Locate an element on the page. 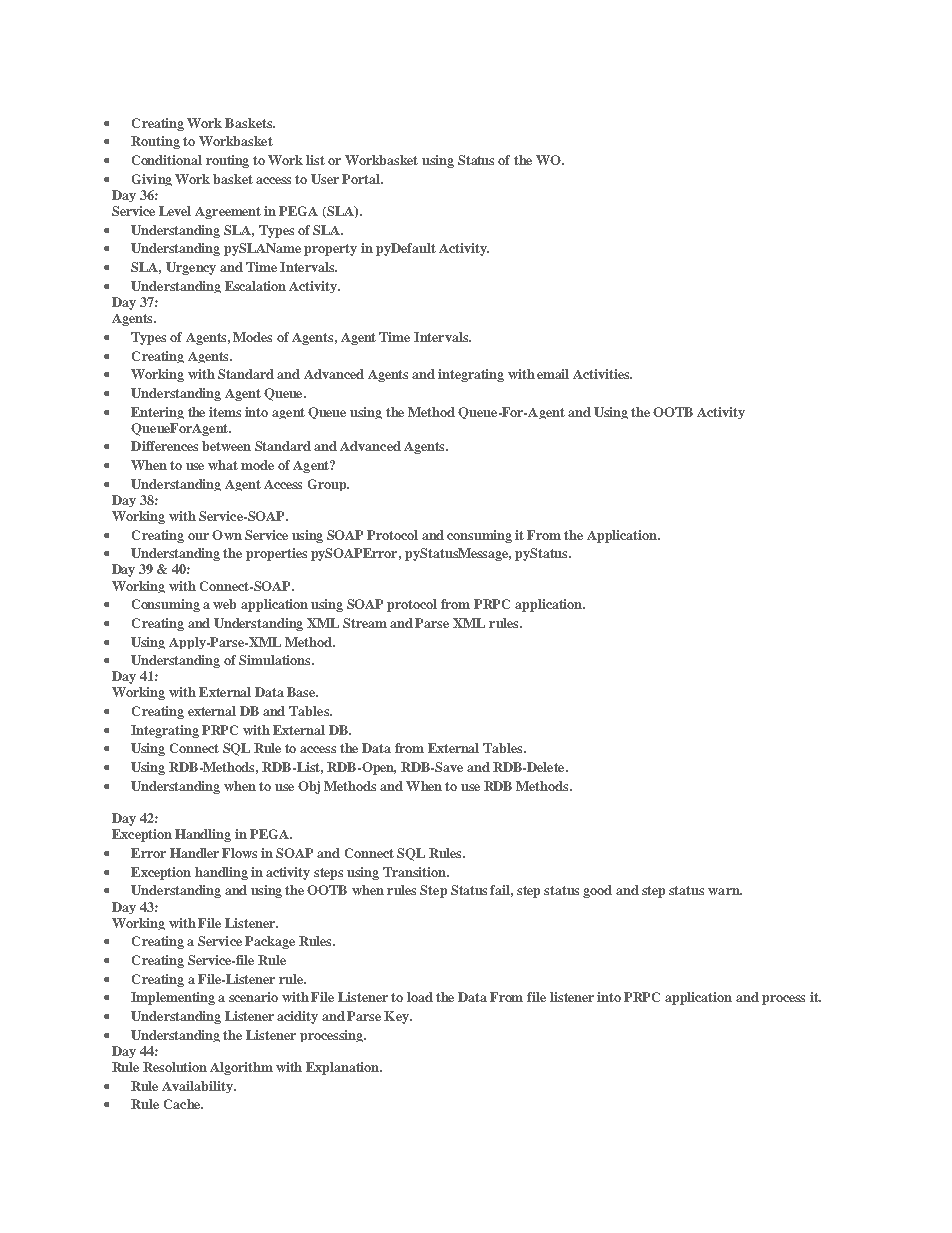 This document has width=952, height=1233. good is located at coordinates (597, 891).
